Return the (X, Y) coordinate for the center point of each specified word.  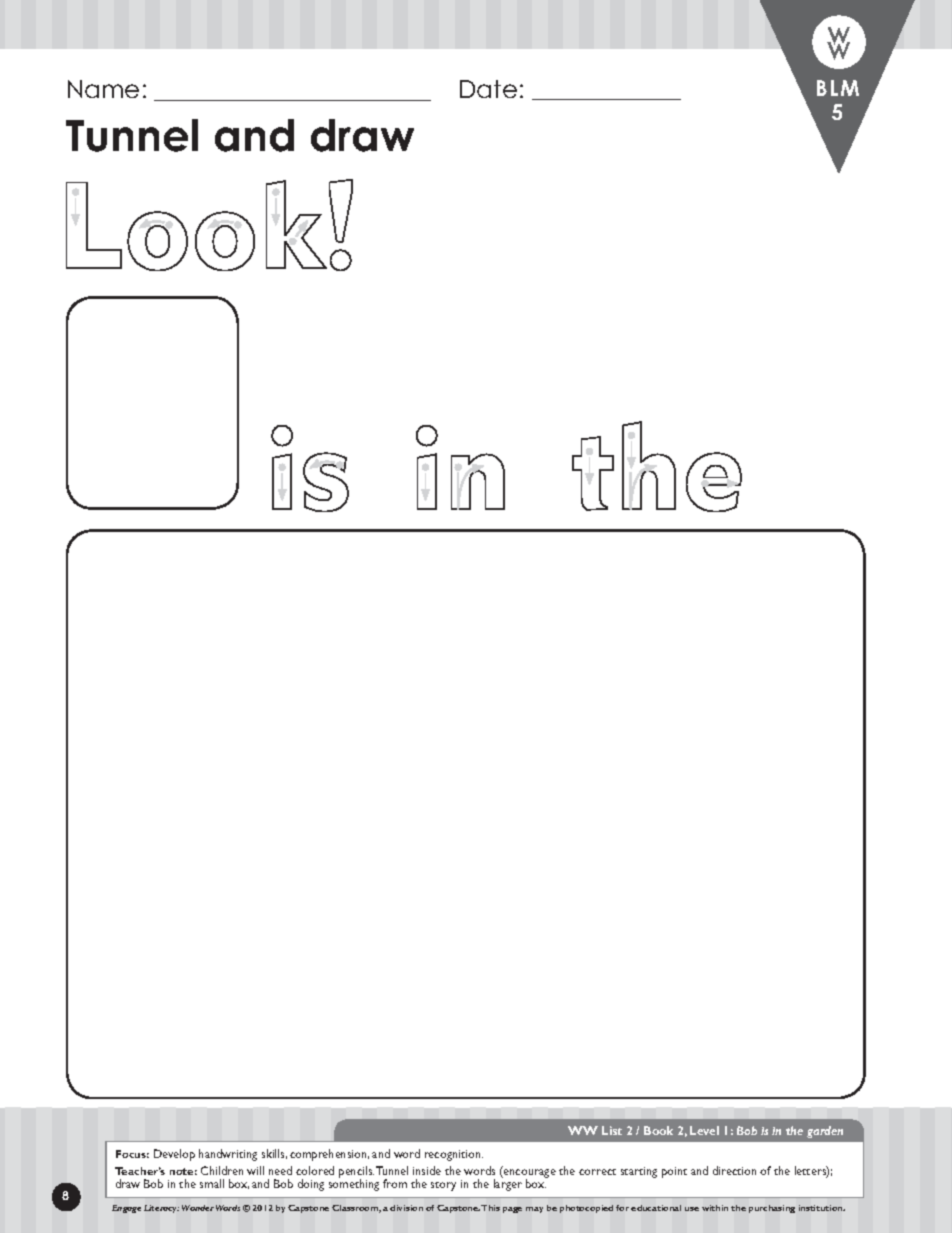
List (612, 1130)
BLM (838, 88)
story (443, 1186)
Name (103, 89)
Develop (174, 1155)
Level (704, 1130)
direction (734, 1170)
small (212, 1183)
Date (488, 89)
